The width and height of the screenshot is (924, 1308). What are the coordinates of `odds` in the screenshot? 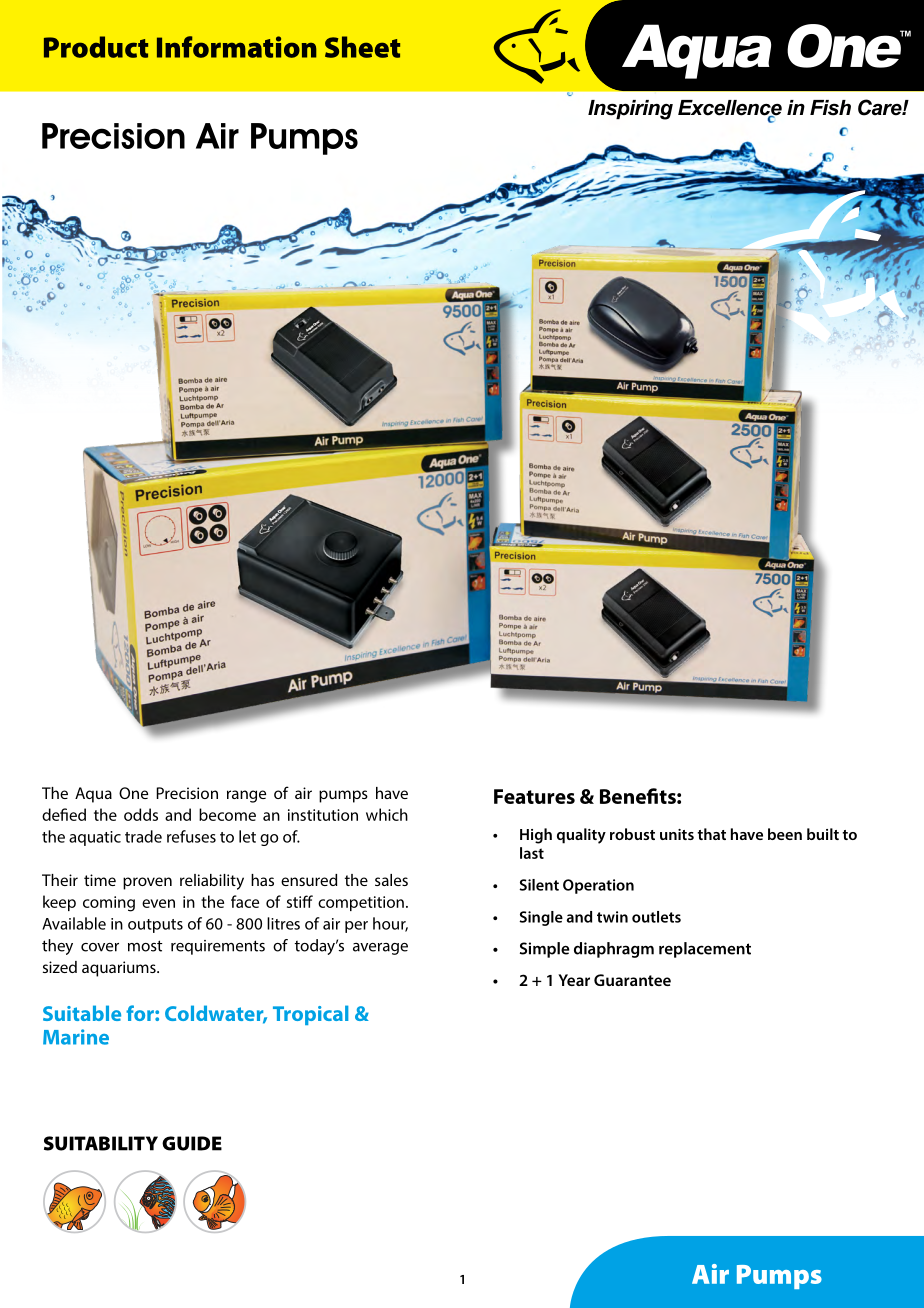 It's located at (141, 814).
